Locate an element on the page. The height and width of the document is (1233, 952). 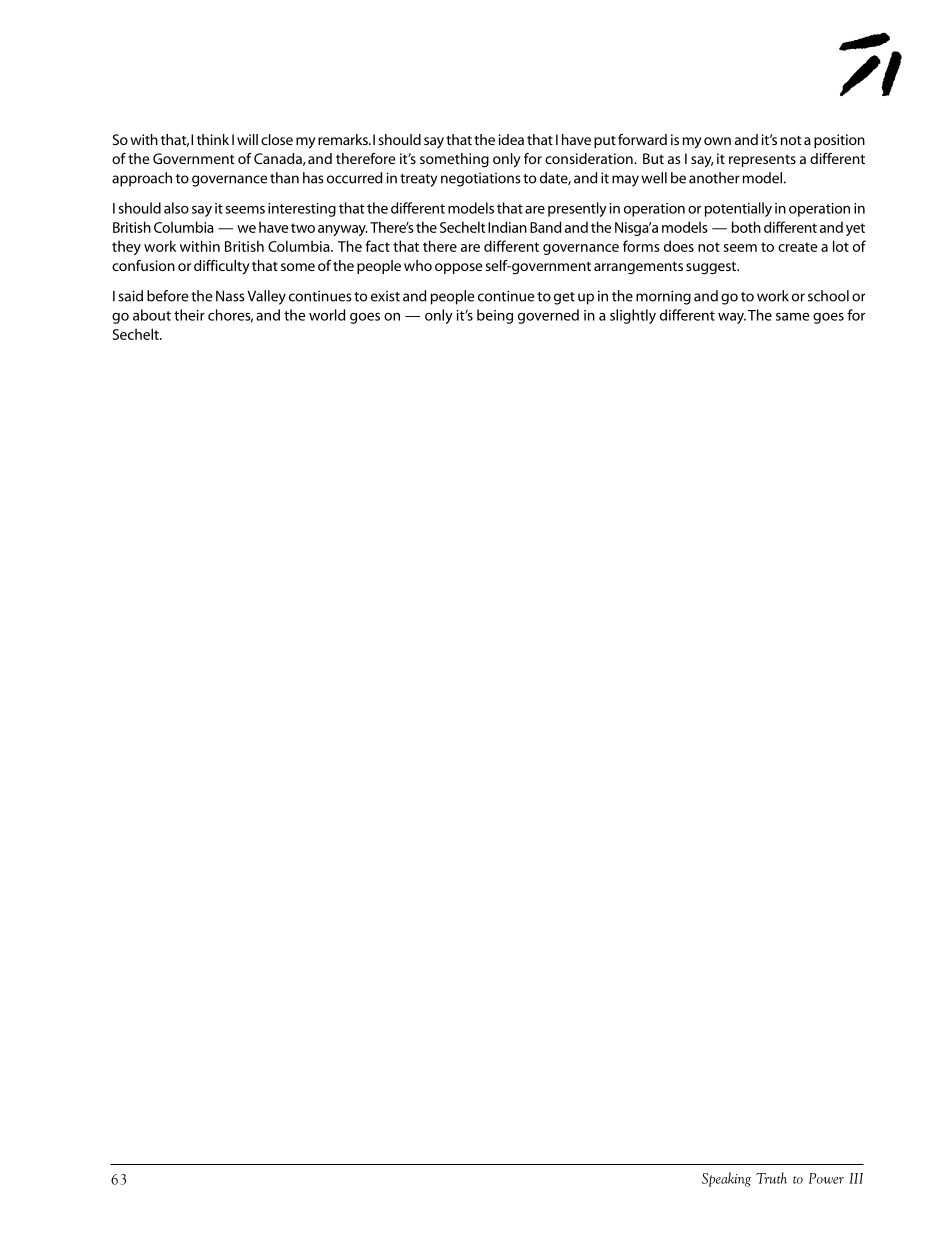
Speaking is located at coordinates (726, 1179).
